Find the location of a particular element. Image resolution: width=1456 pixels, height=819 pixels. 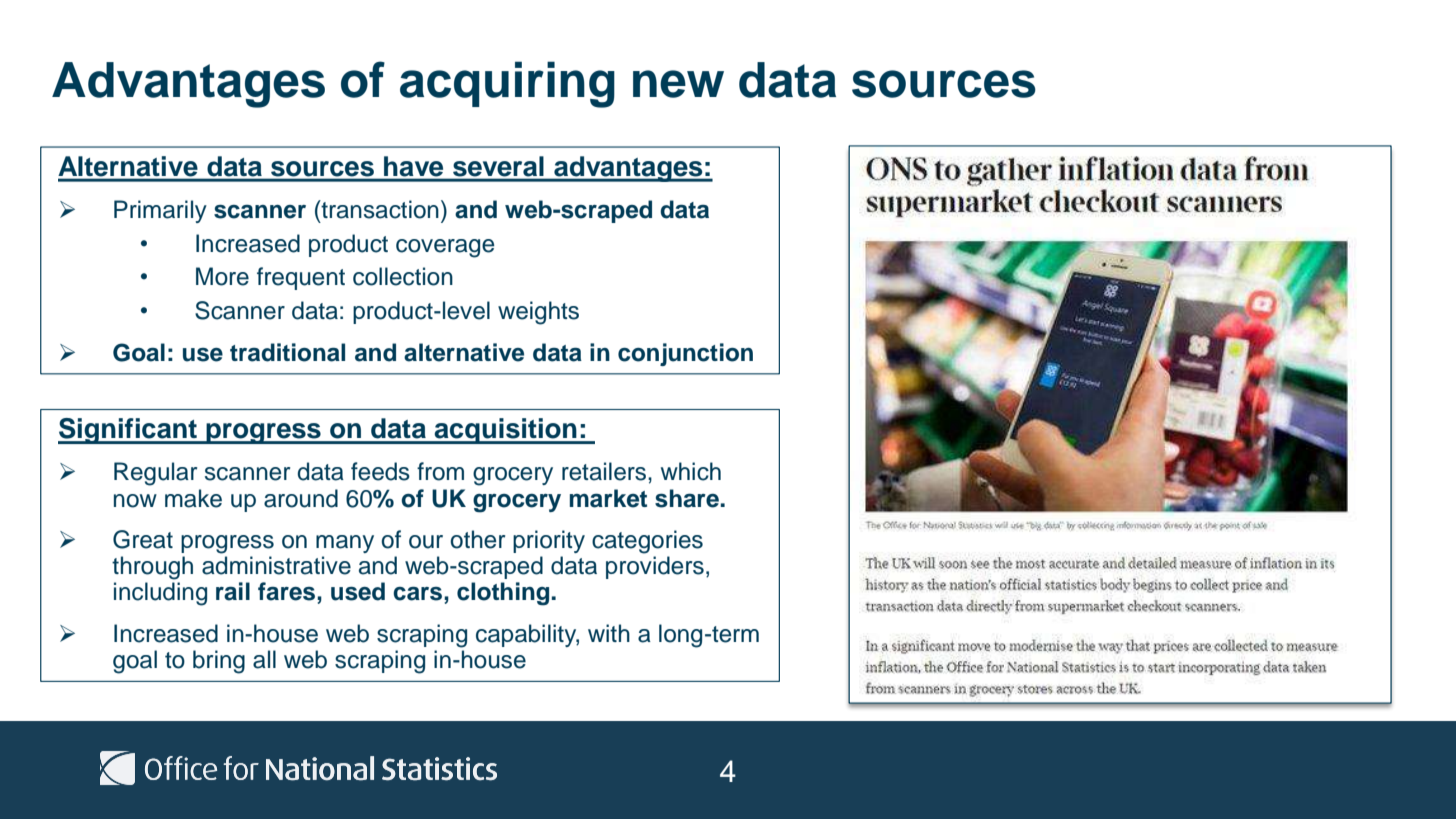

retailers is located at coordinates (605, 471).
